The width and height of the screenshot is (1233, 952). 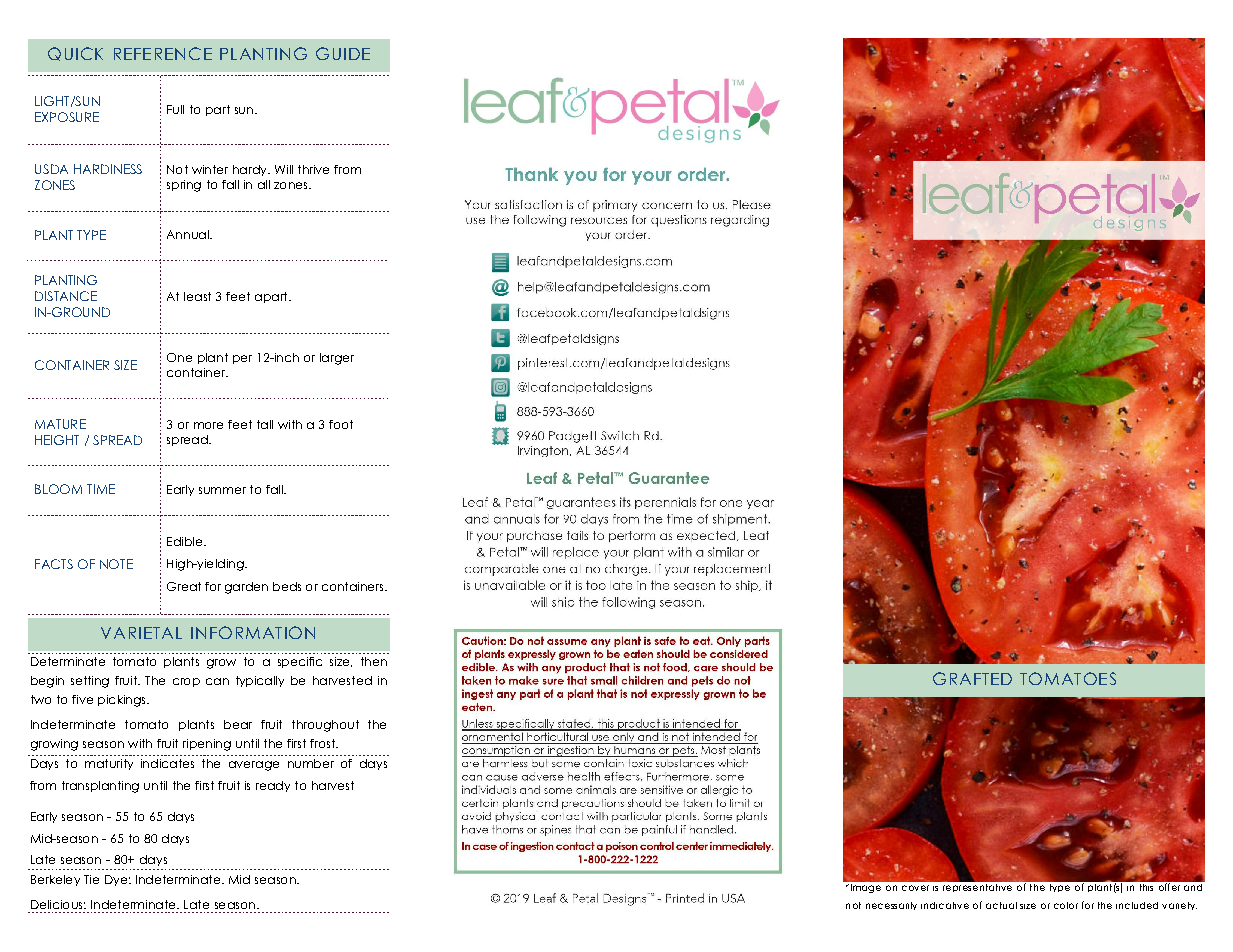 What do you see at coordinates (915, 888) in the screenshot?
I see `cover` at bounding box center [915, 888].
